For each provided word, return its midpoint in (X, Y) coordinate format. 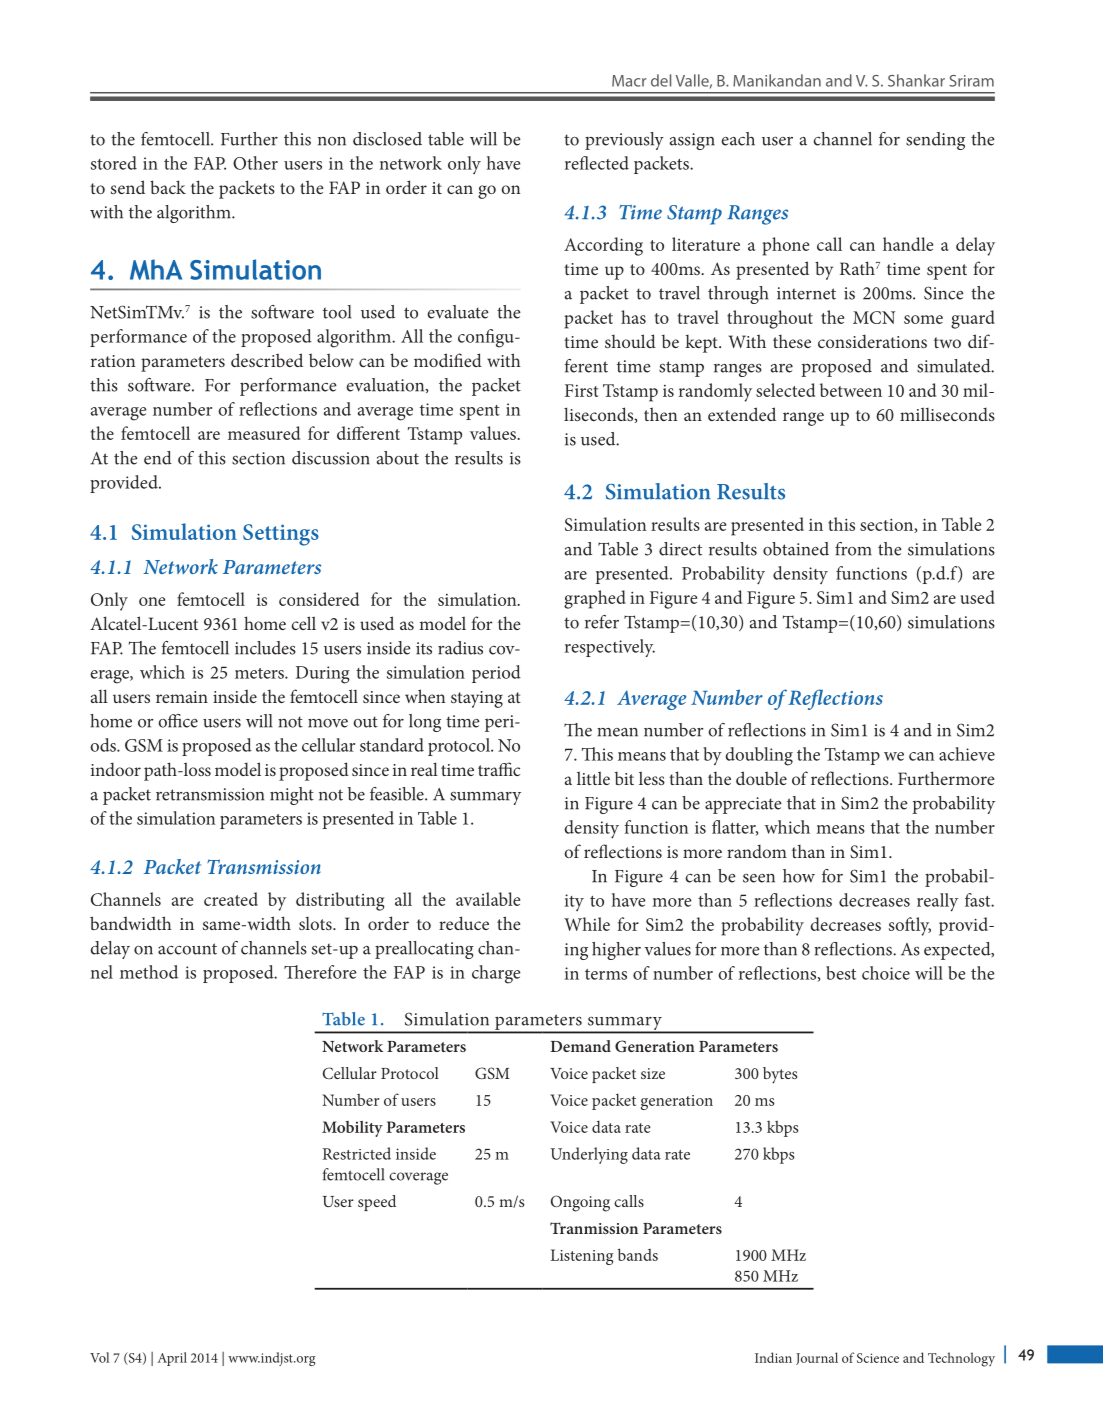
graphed (595, 599)
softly (910, 926)
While (587, 924)
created (231, 899)
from (853, 549)
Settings (281, 535)
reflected (597, 163)
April (172, 1359)
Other (255, 163)
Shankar (916, 80)
